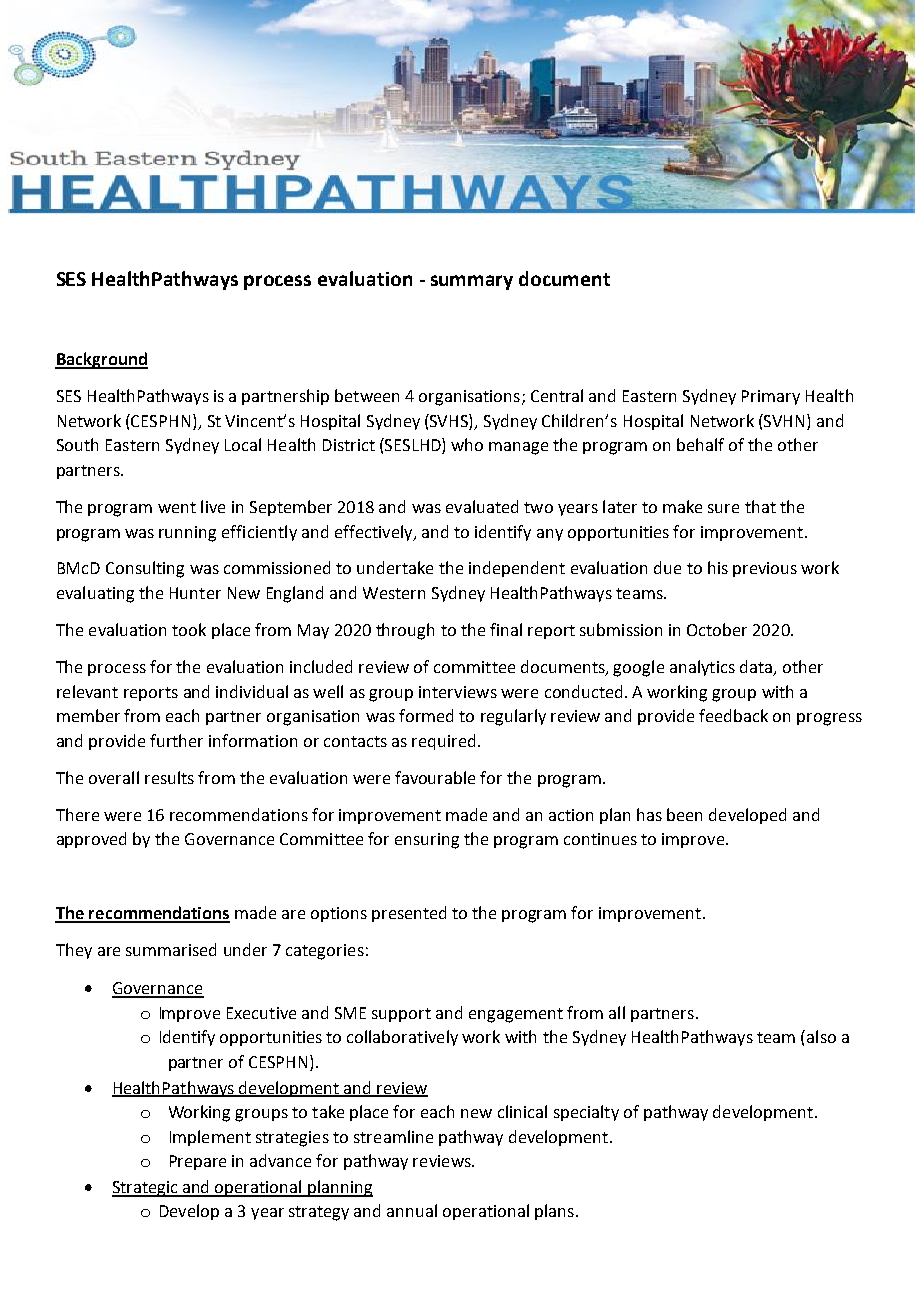 This document has height=1308, width=924. Describe the element at coordinates (101, 360) in the document. I see `Background` at that location.
